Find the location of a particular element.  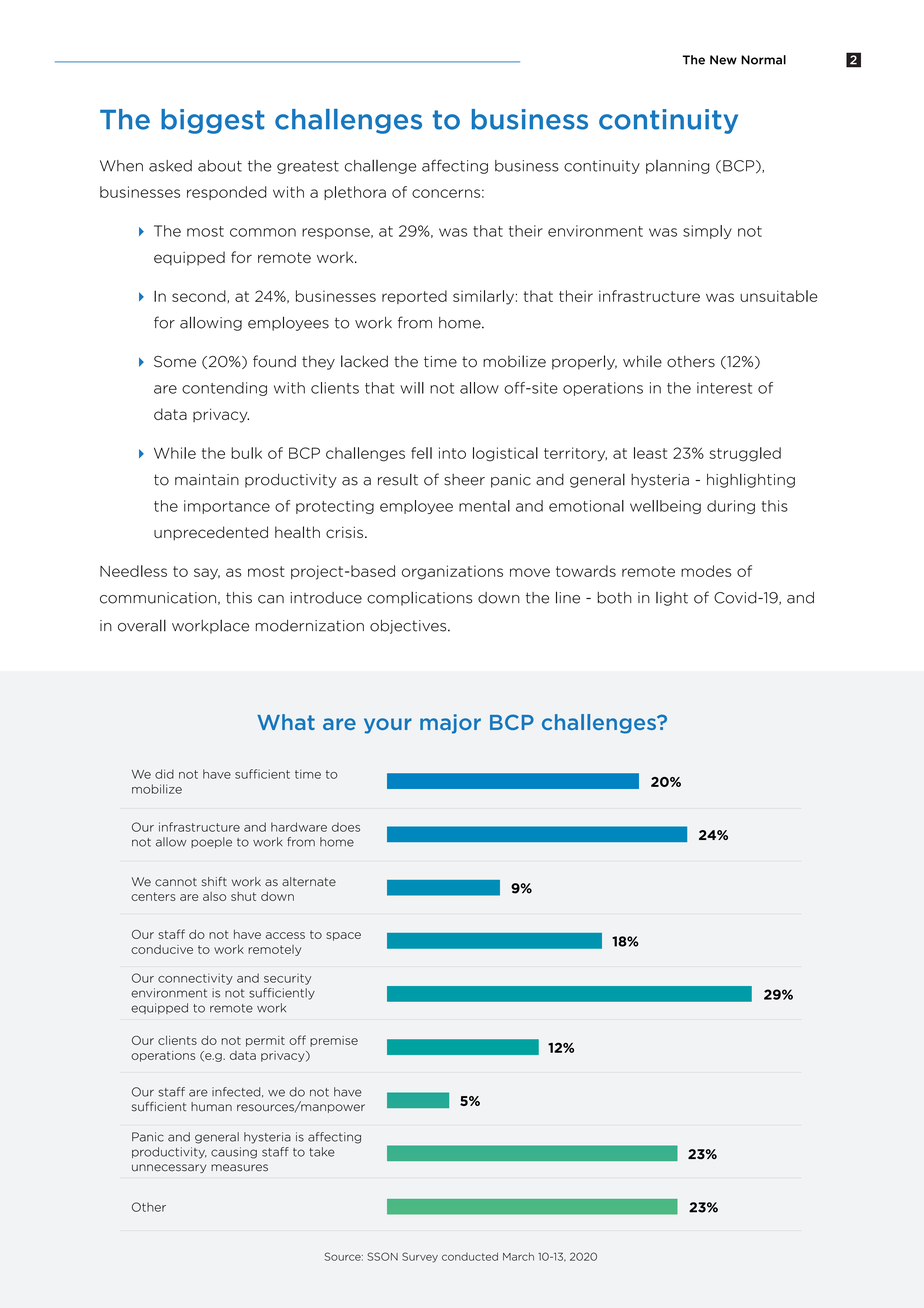

biggest is located at coordinates (213, 121).
